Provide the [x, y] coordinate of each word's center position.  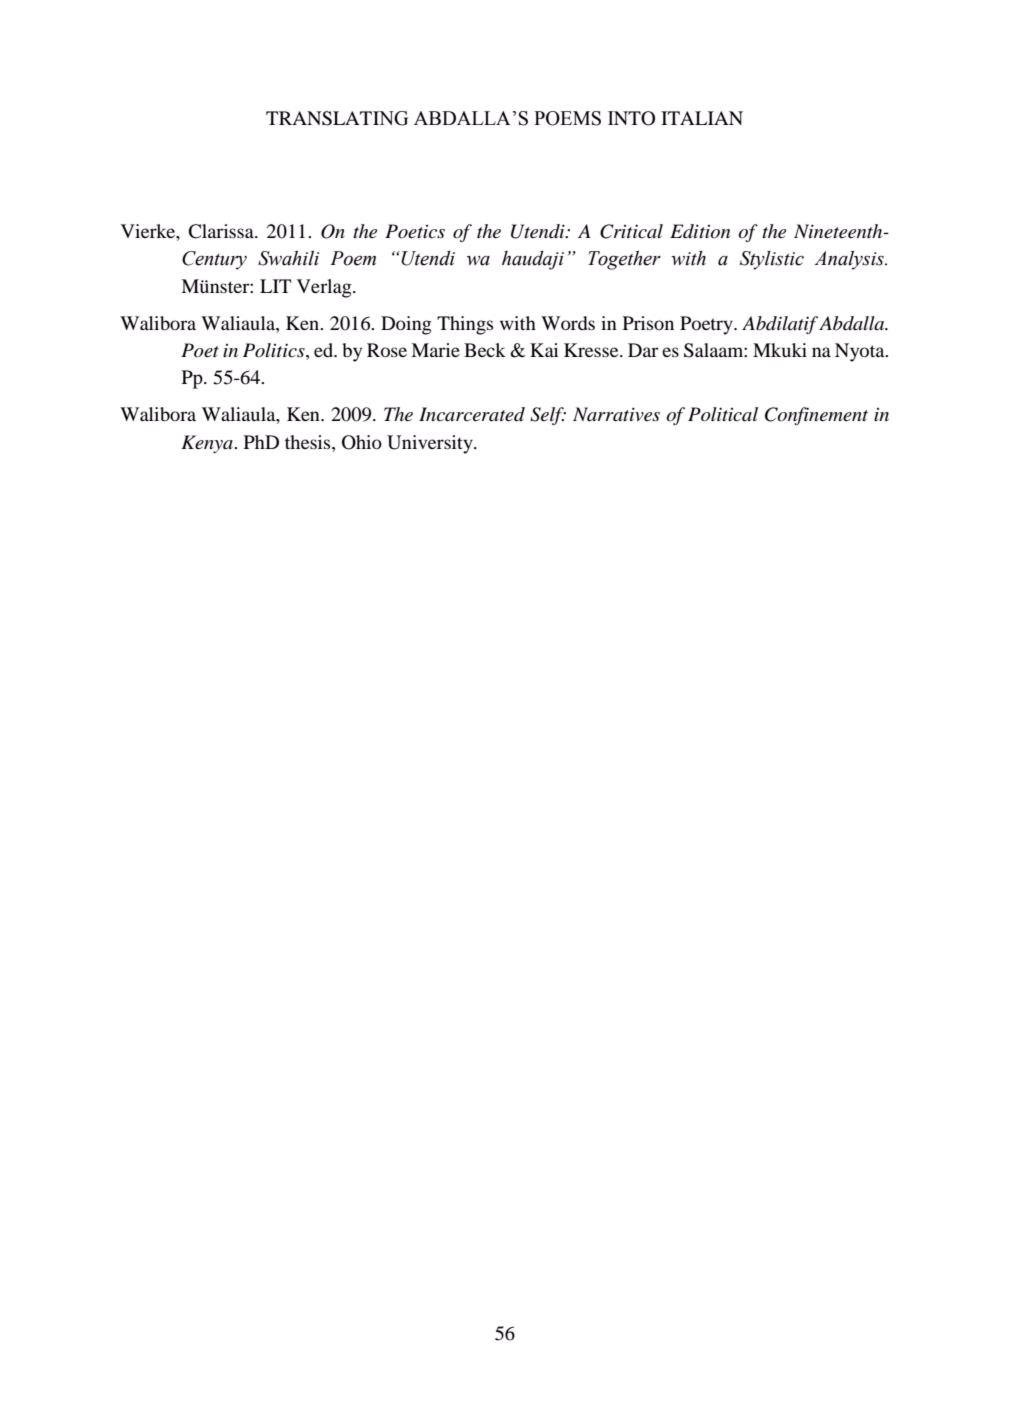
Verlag [325, 288]
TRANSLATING [337, 118]
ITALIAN [702, 118]
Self [548, 416]
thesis [309, 442]
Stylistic [772, 260]
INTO [631, 118]
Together [624, 260]
